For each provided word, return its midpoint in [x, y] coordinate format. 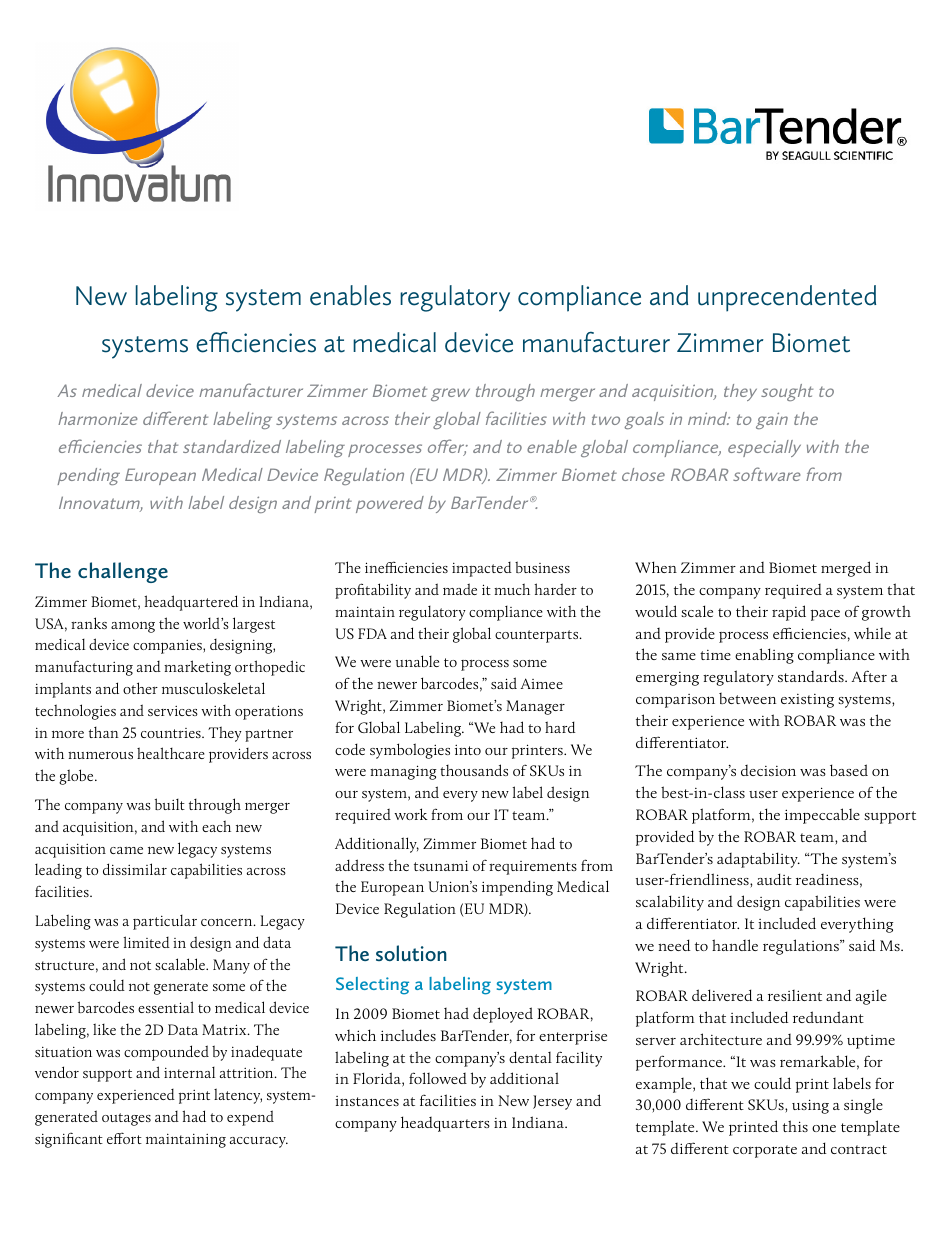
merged [846, 569]
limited [146, 942]
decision [768, 770]
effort [124, 1138]
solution [411, 953]
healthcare [171, 753]
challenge [123, 572]
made [460, 589]
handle [735, 945]
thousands [474, 770]
